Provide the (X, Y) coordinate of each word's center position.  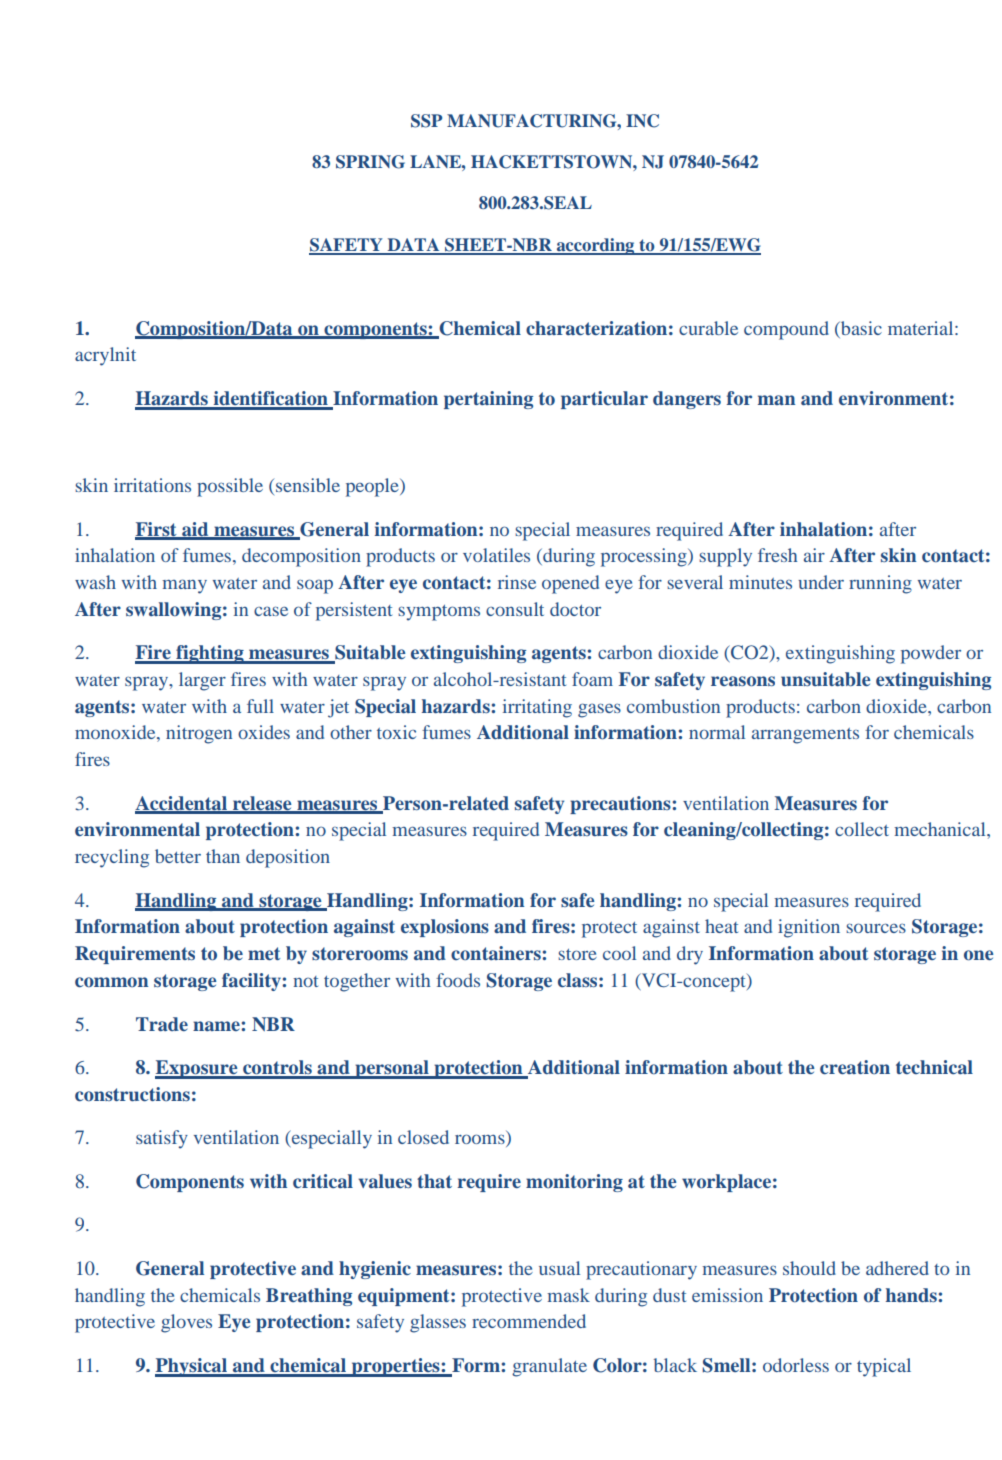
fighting (210, 654)
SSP (426, 121)
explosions (445, 928)
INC (642, 121)
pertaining (488, 400)
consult (515, 609)
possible (230, 487)
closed (423, 1137)
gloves (186, 1323)
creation (855, 1067)
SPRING (370, 162)
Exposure (197, 1069)
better (178, 856)
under (821, 582)
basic (860, 328)
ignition (809, 928)
